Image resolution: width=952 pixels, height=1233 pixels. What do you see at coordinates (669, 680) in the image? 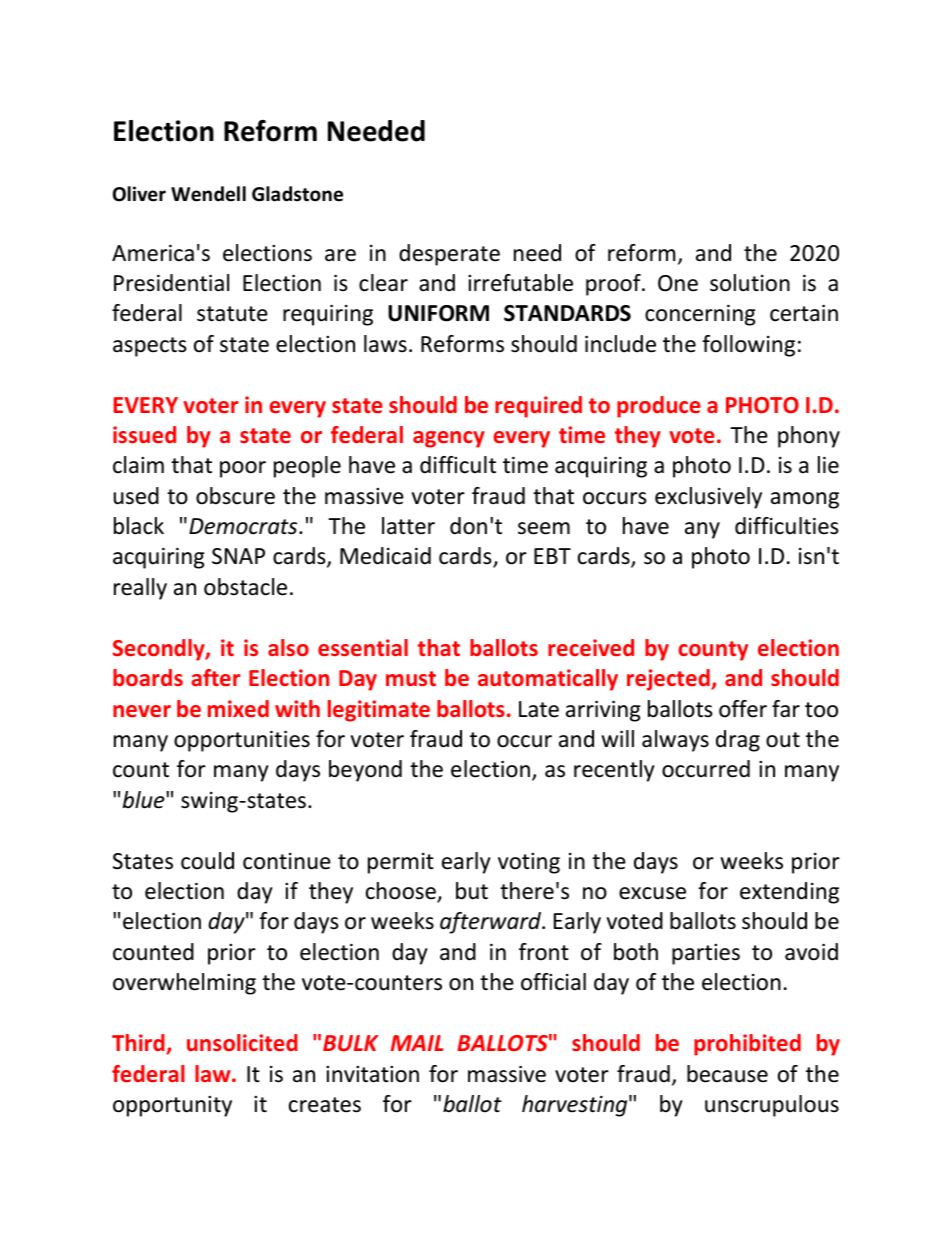
I see `rejected` at bounding box center [669, 680].
